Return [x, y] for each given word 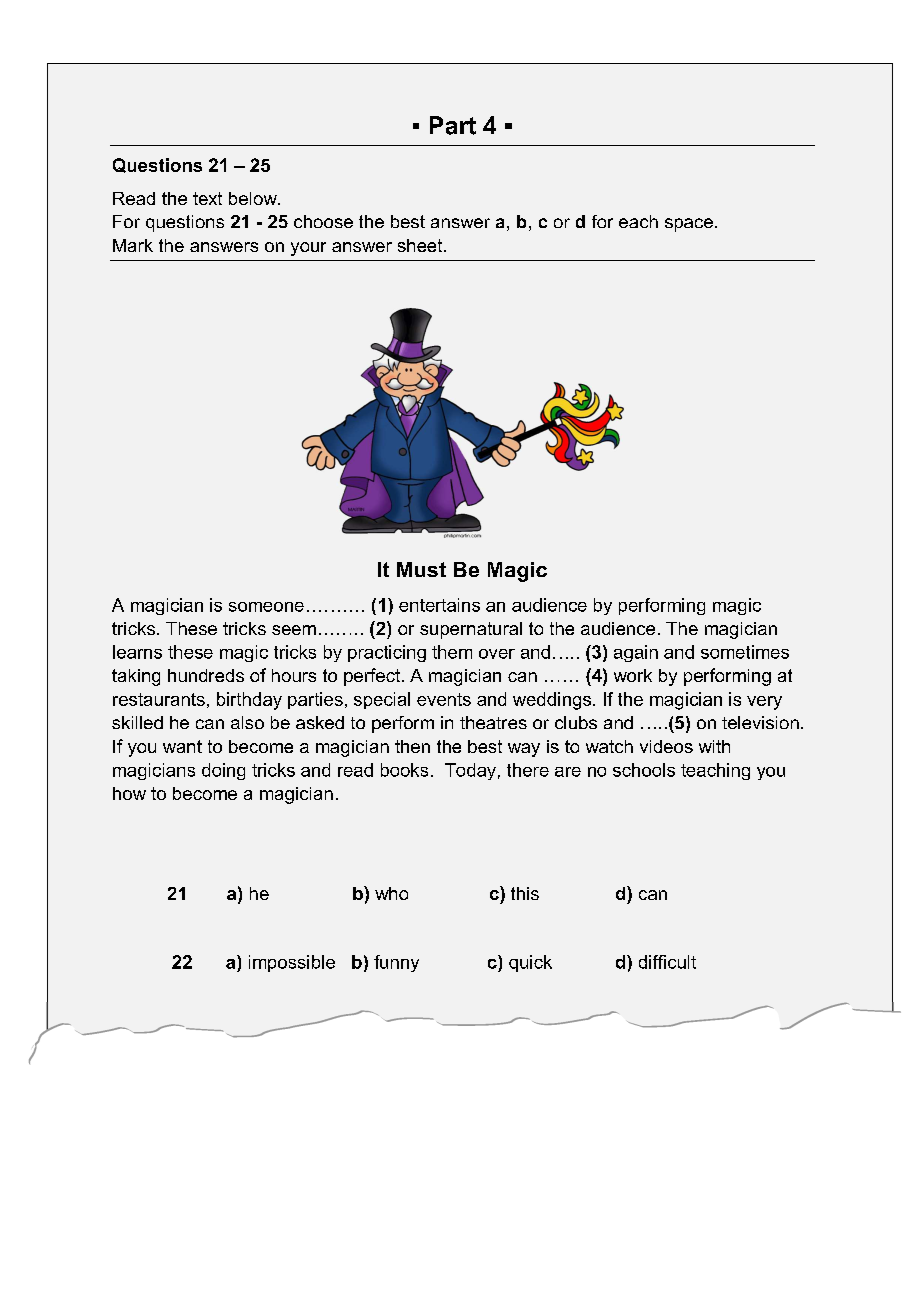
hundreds [206, 675]
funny [396, 963]
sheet [421, 245]
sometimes [745, 652]
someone [266, 607]
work [633, 675]
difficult [667, 962]
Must [421, 569]
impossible [292, 963]
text [207, 198]
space [689, 225]
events [444, 699]
